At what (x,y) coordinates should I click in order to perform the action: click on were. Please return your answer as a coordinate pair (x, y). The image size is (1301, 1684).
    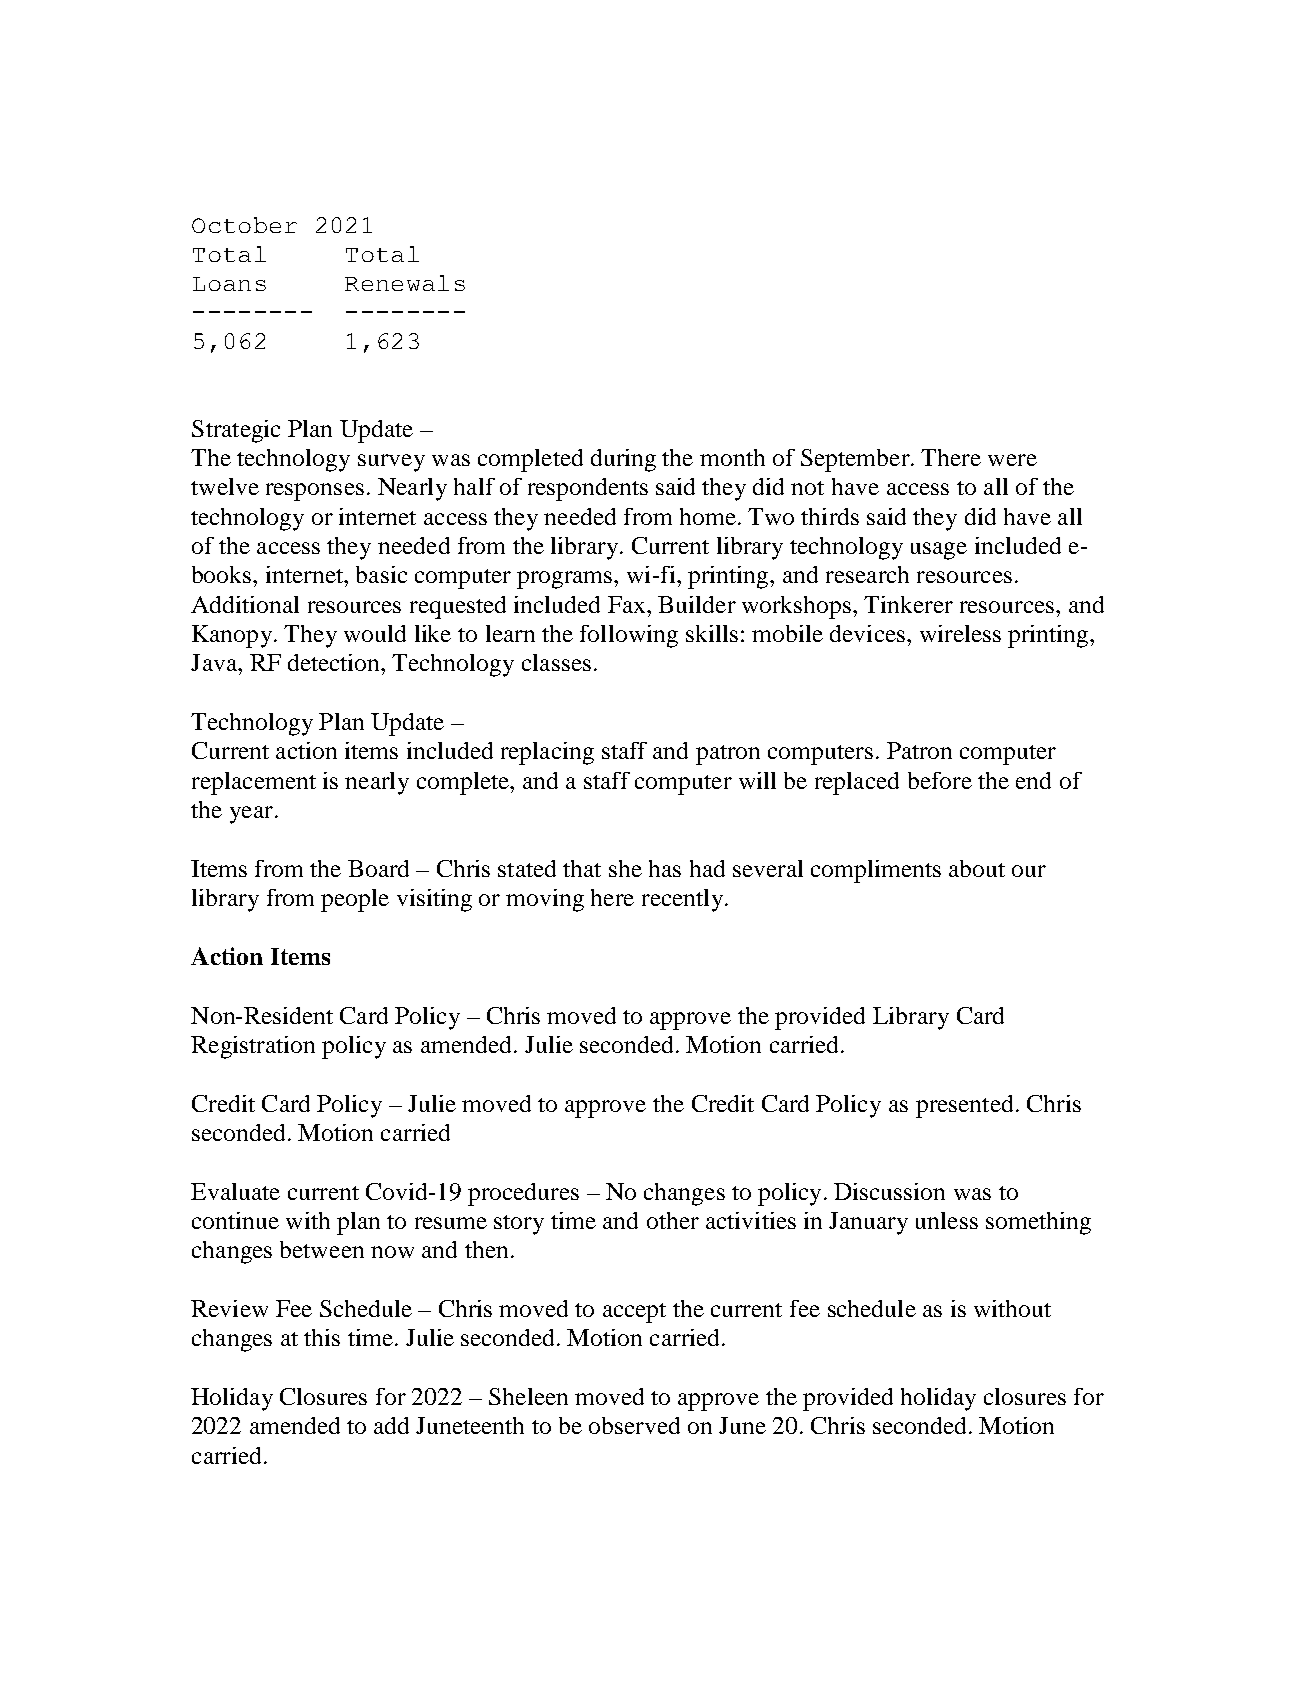
    Looking at the image, I should click on (1012, 460).
